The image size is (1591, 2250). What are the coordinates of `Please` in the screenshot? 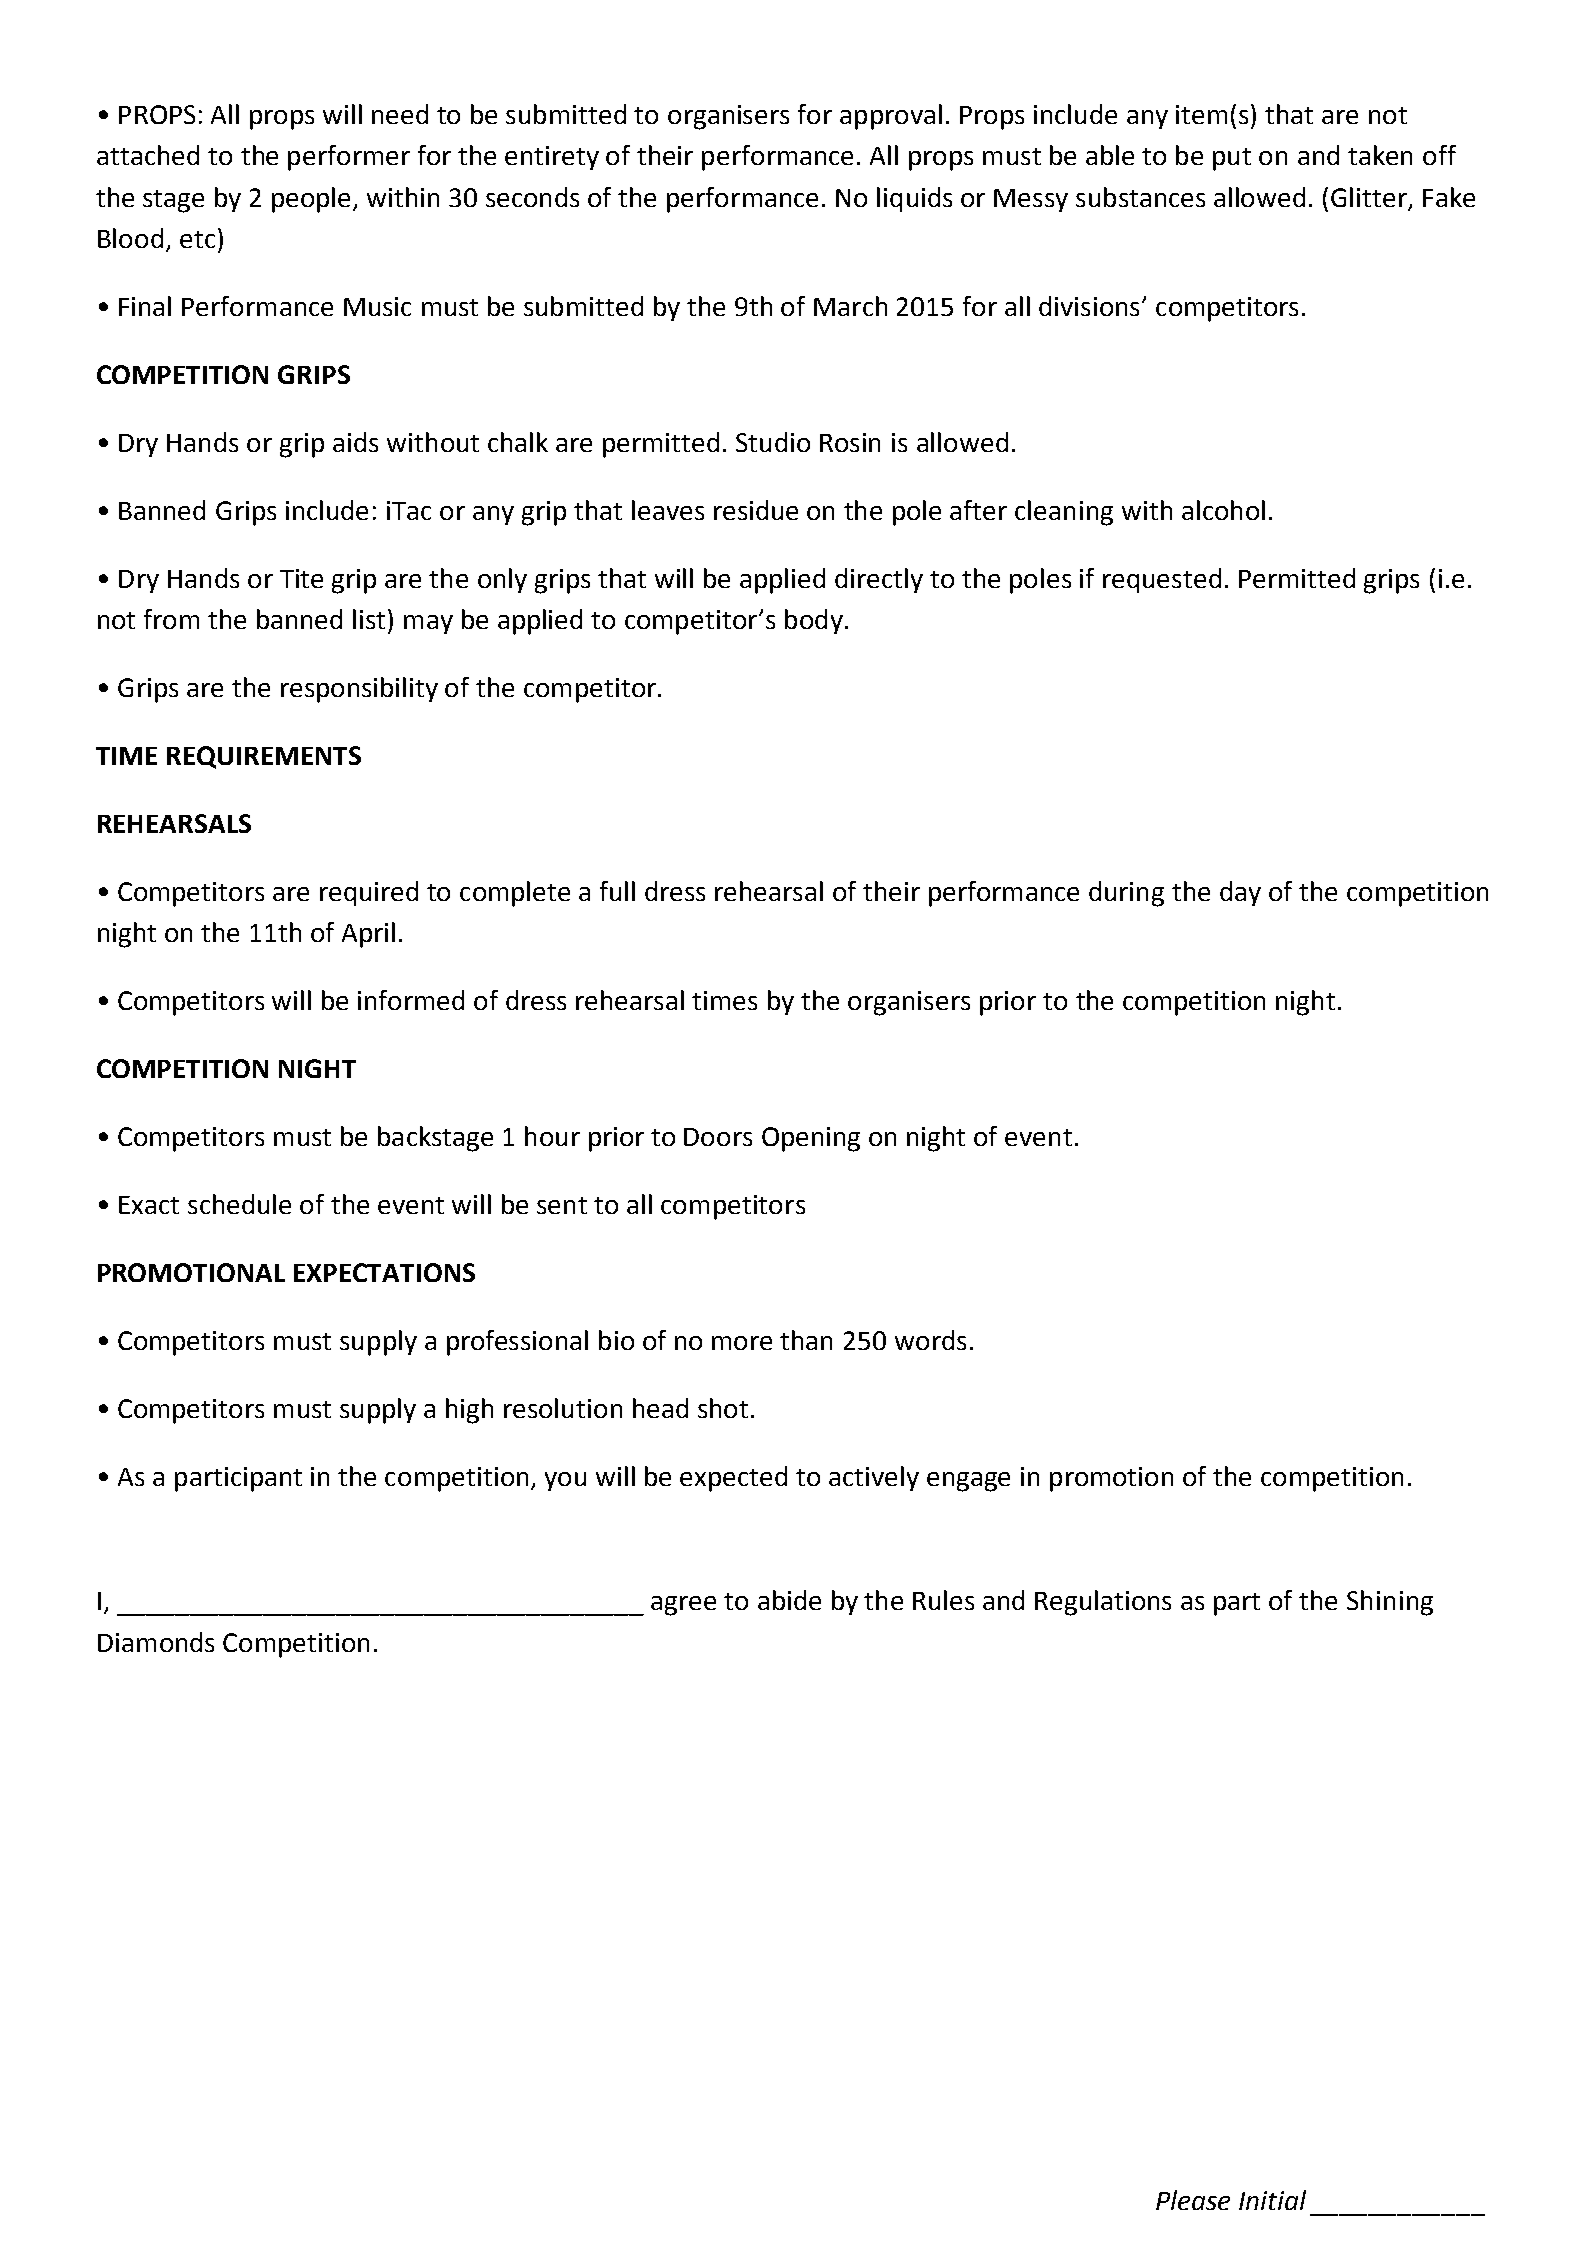 It's located at (1193, 2200).
